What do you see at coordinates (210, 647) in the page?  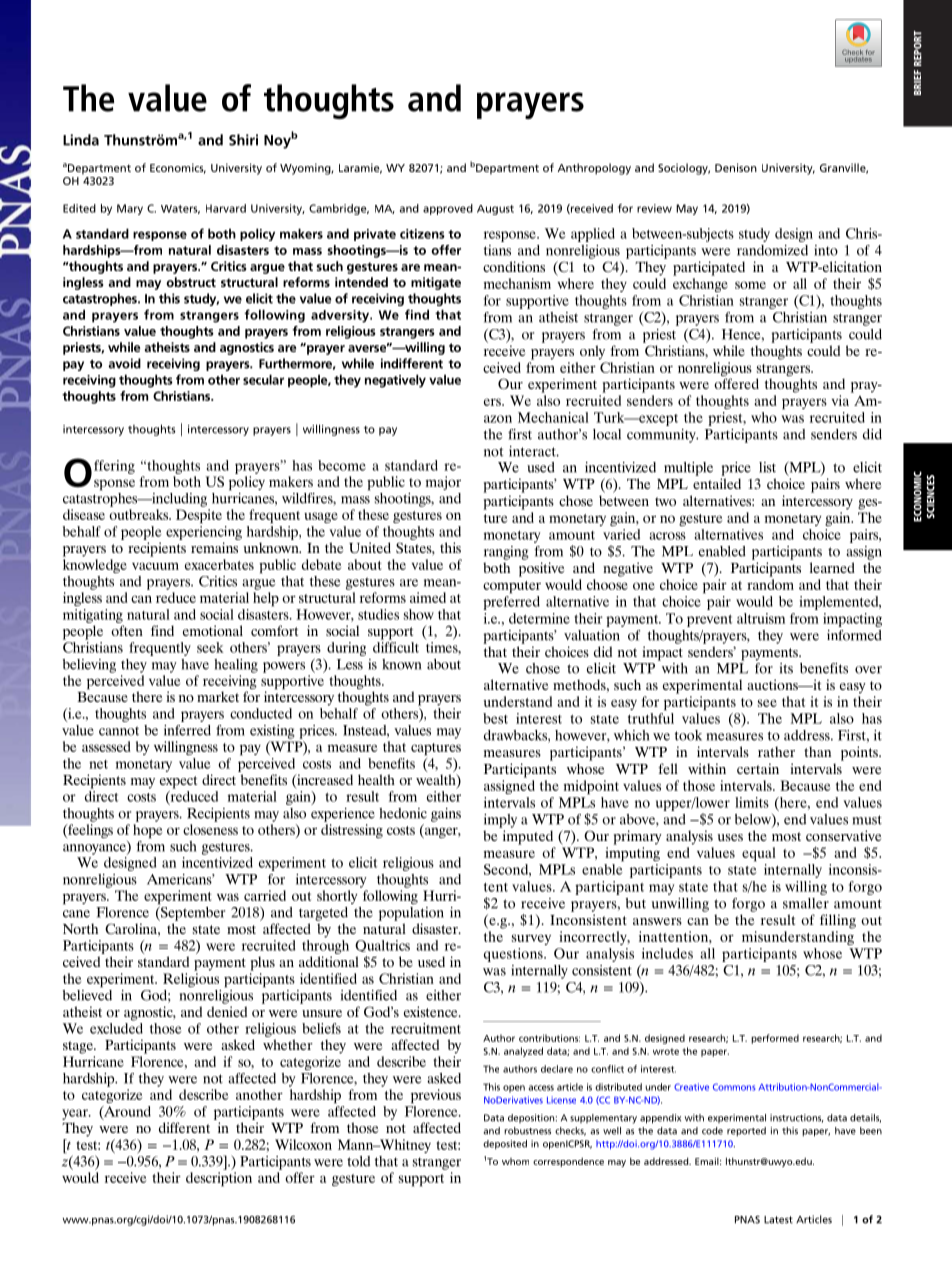 I see `seek` at bounding box center [210, 647].
